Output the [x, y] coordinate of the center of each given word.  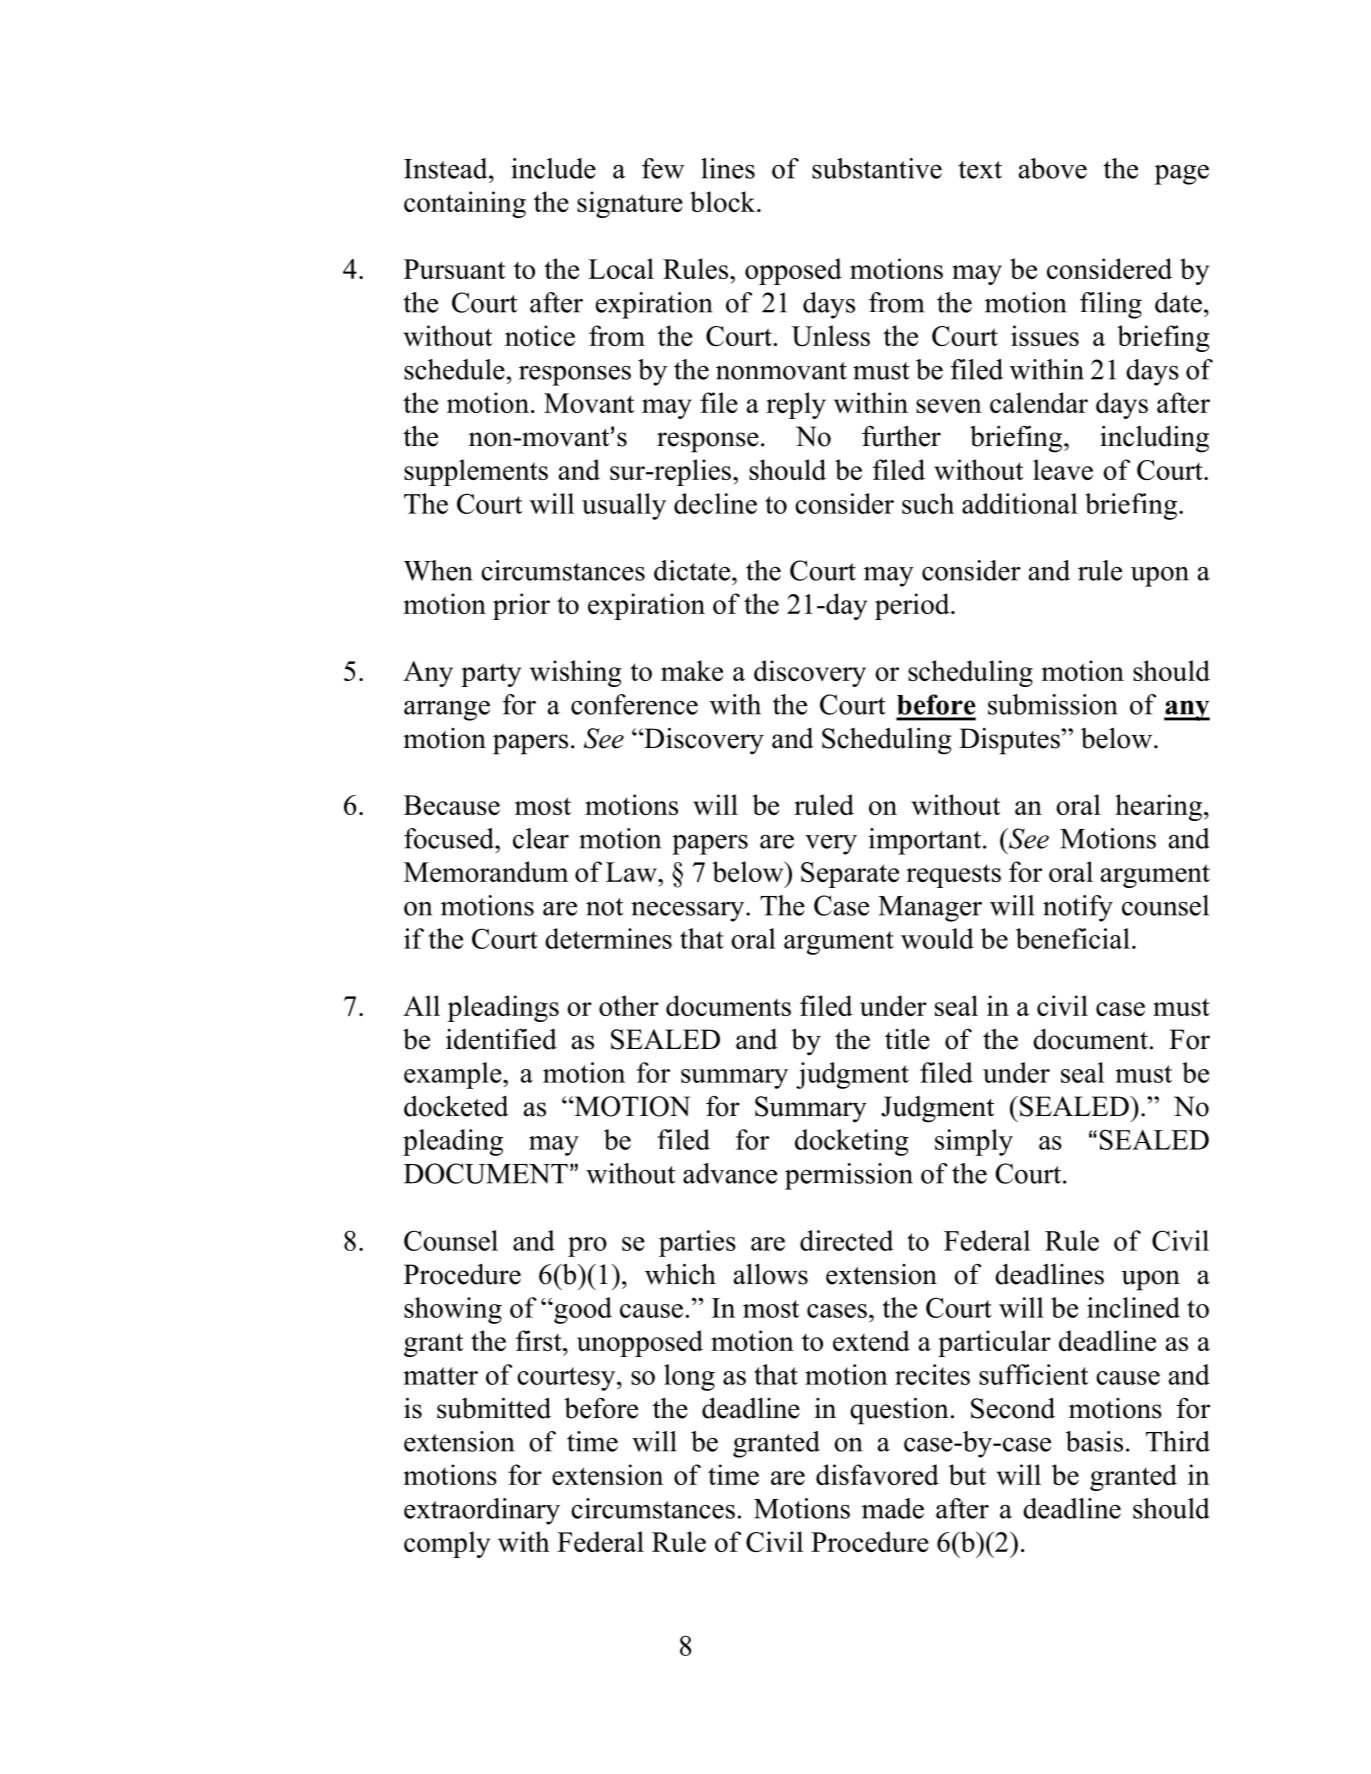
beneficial [1073, 938]
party [491, 675]
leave [1063, 469]
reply [796, 405]
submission [1053, 704]
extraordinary [482, 1511]
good [582, 1310]
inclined [1133, 1307]
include [553, 168]
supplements [476, 472]
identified [501, 1039]
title [907, 1039]
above [1053, 168]
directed [846, 1240]
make [692, 670]
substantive [877, 168]
